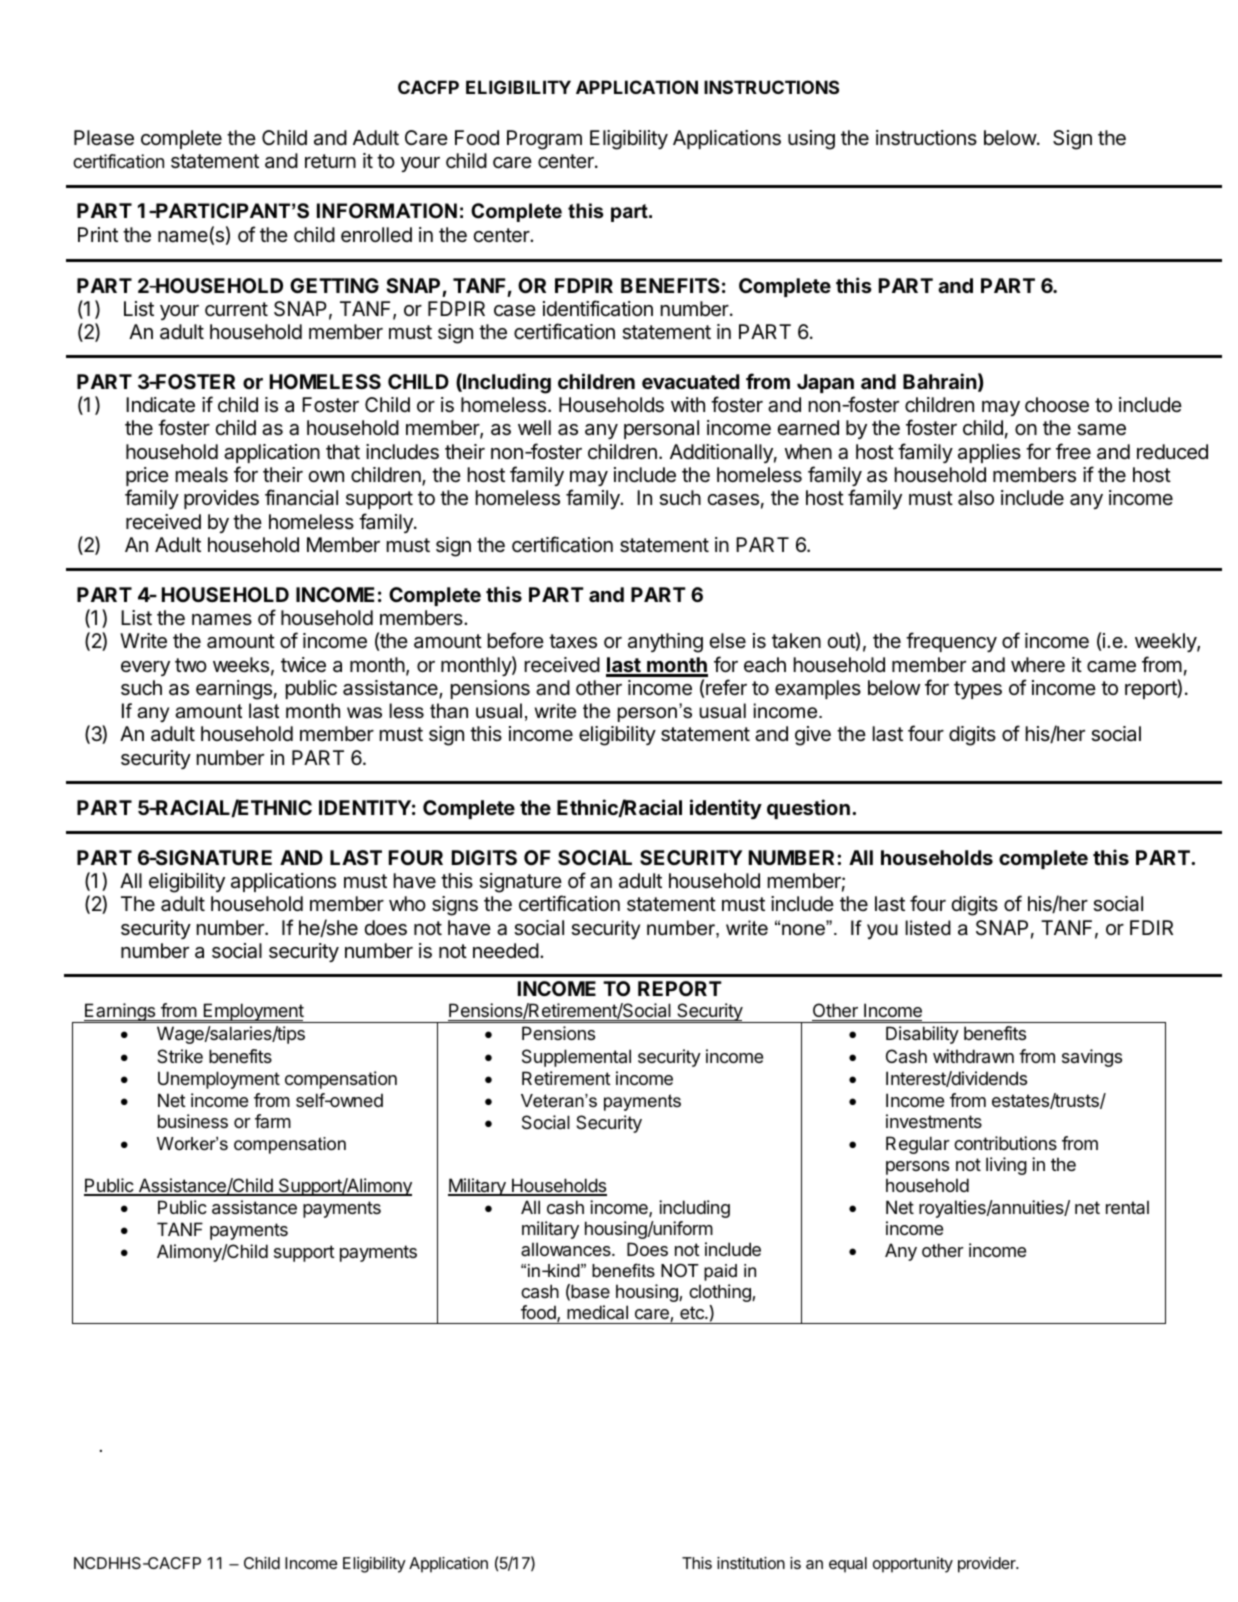 The height and width of the screenshot is (1602, 1238). What do you see at coordinates (1127, 1207) in the screenshot?
I see `rental` at bounding box center [1127, 1207].
